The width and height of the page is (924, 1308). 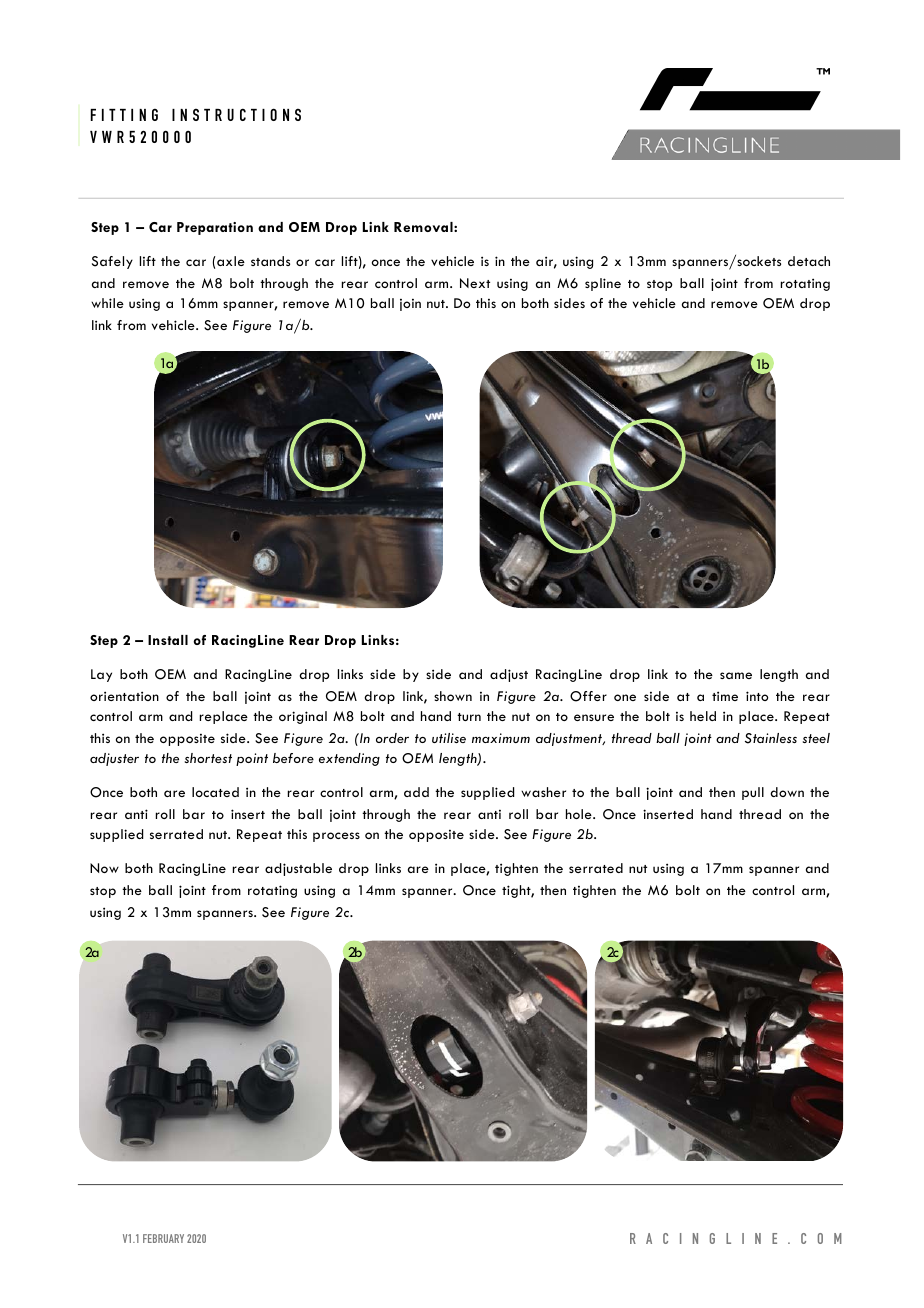 What do you see at coordinates (236, 114) in the page?
I see `INSTRUCTIONS` at bounding box center [236, 114].
